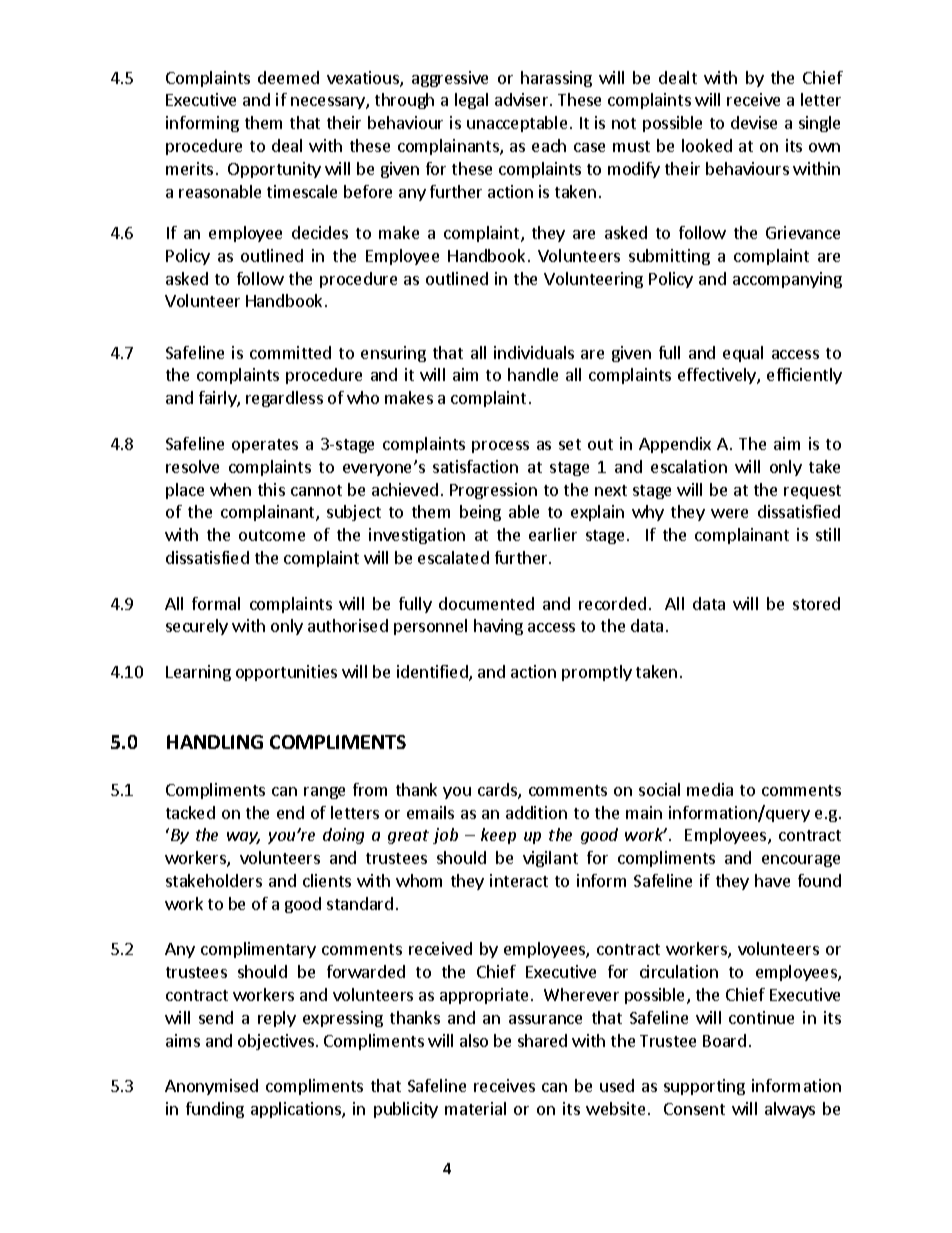 The width and height of the page is (952, 1233). Describe the element at coordinates (277, 1042) in the page. I see `objectives` at that location.
